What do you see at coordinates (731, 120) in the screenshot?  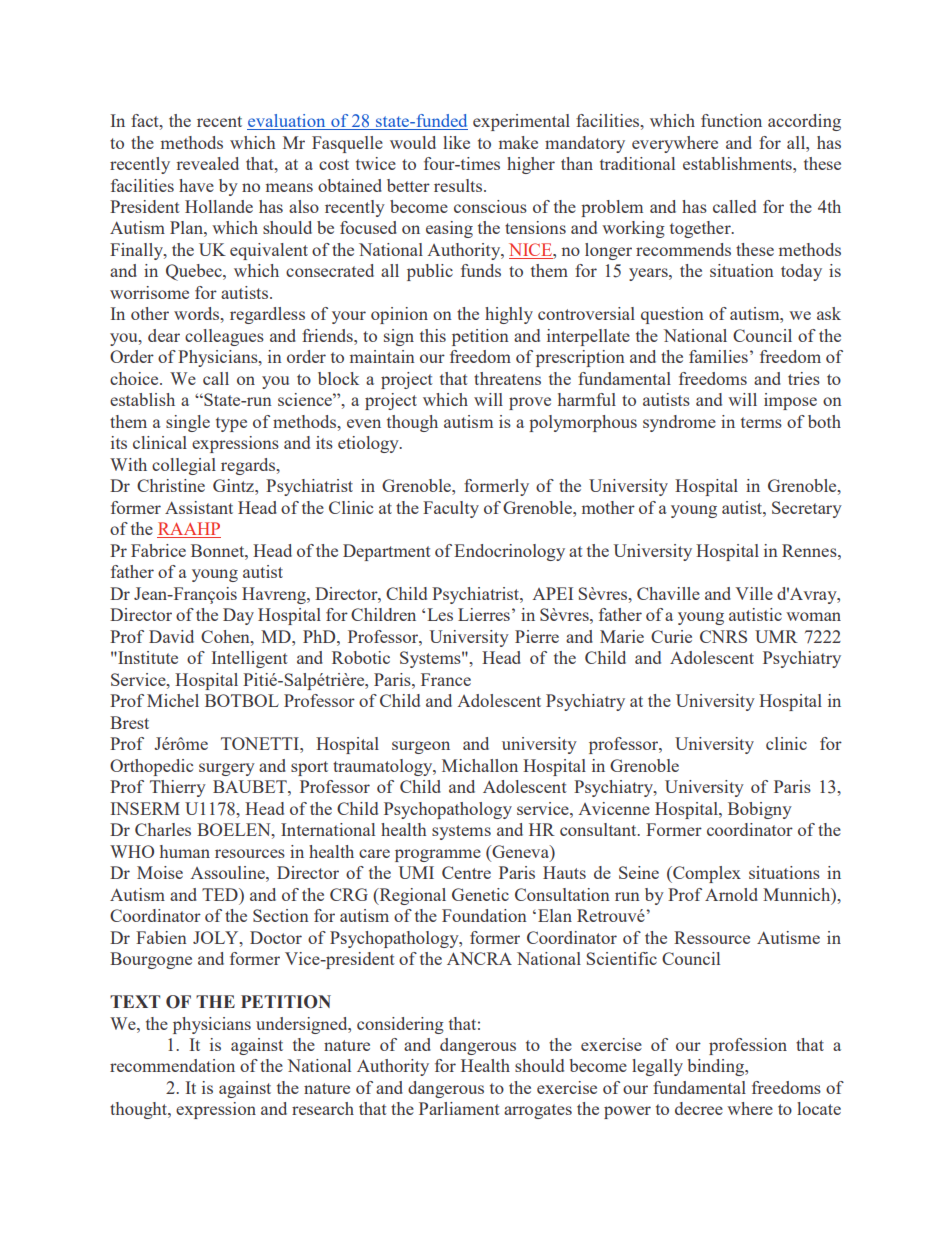 I see `function` at bounding box center [731, 120].
